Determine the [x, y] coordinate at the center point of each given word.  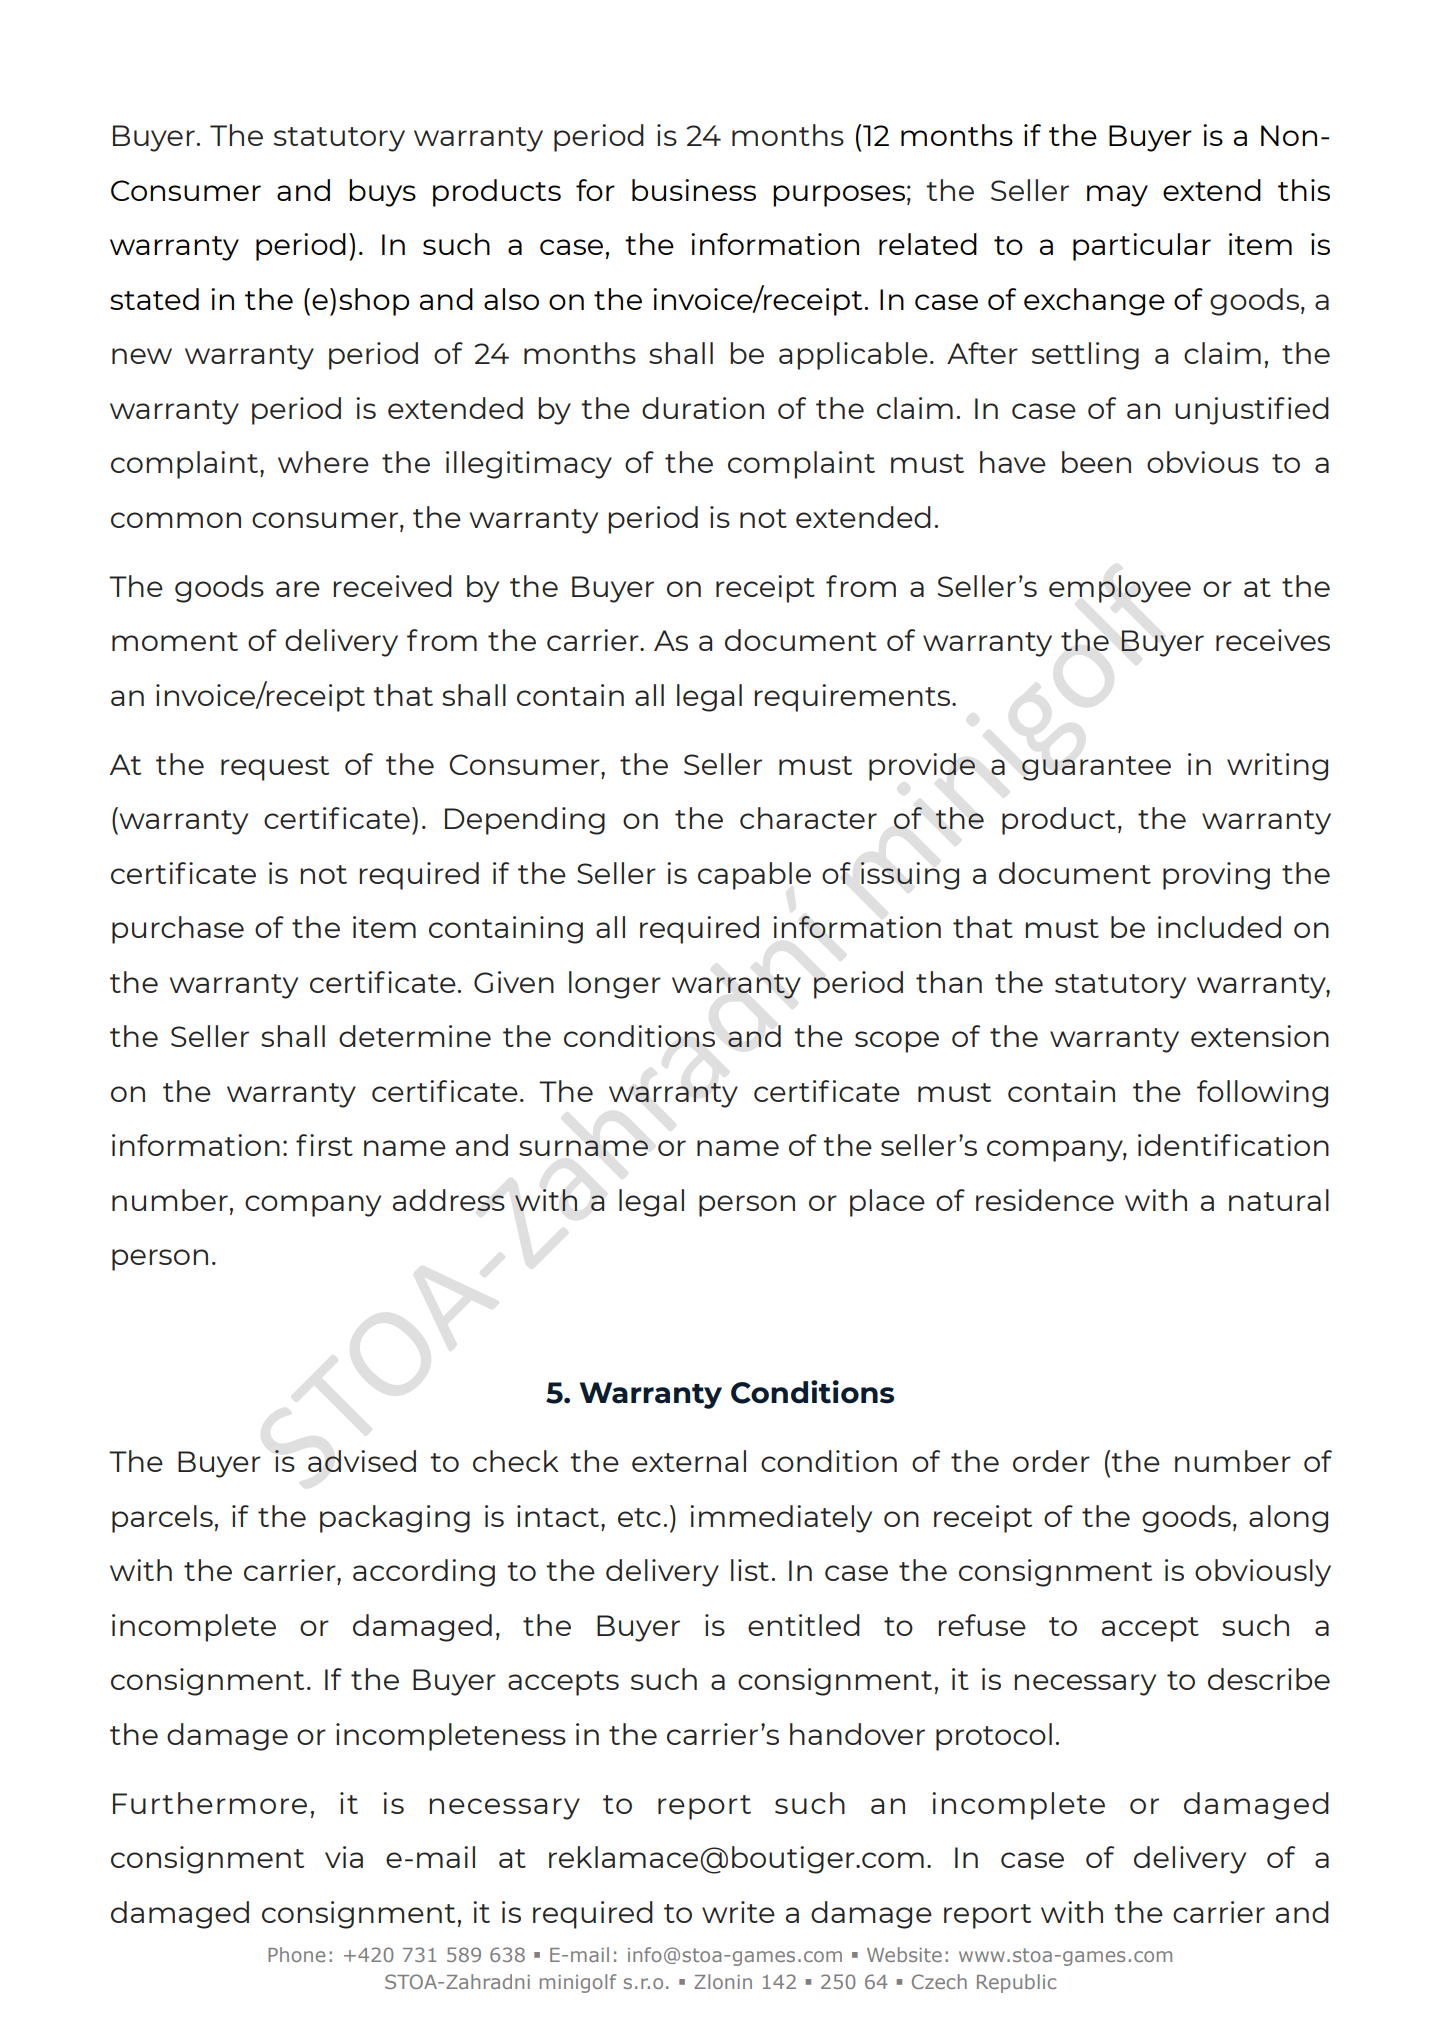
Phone [296, 1954]
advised [362, 1461]
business [694, 190]
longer [615, 985]
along [1288, 1519]
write [738, 1912]
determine [415, 1036]
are [298, 589]
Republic [1016, 1983]
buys [382, 193]
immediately [781, 1519]
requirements [853, 698]
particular [1142, 247]
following [1262, 1094]
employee [1120, 589]
